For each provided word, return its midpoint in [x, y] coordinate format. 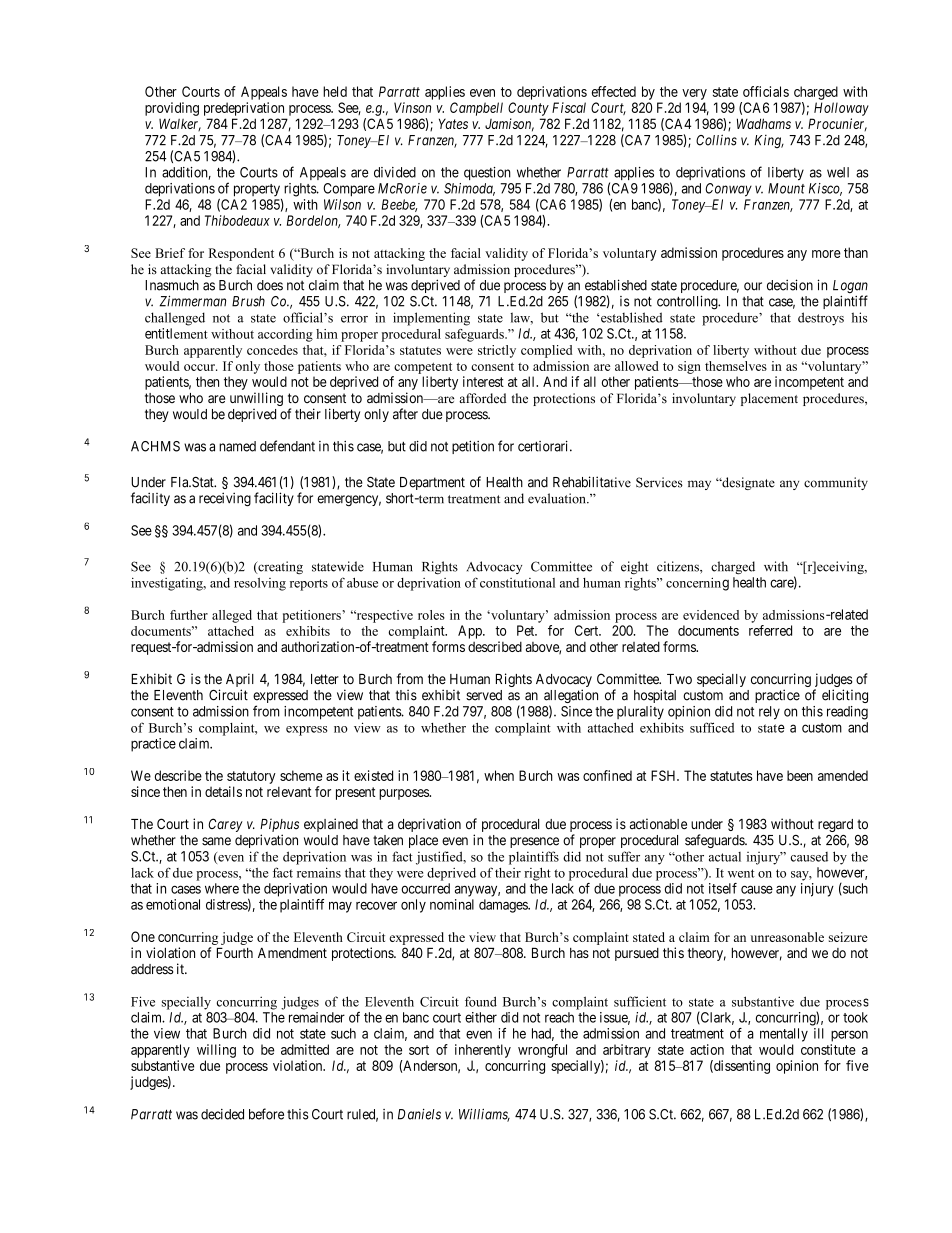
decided [222, 1114]
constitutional [517, 583]
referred [770, 630]
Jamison [509, 125]
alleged [232, 616]
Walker [180, 124]
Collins [716, 140]
